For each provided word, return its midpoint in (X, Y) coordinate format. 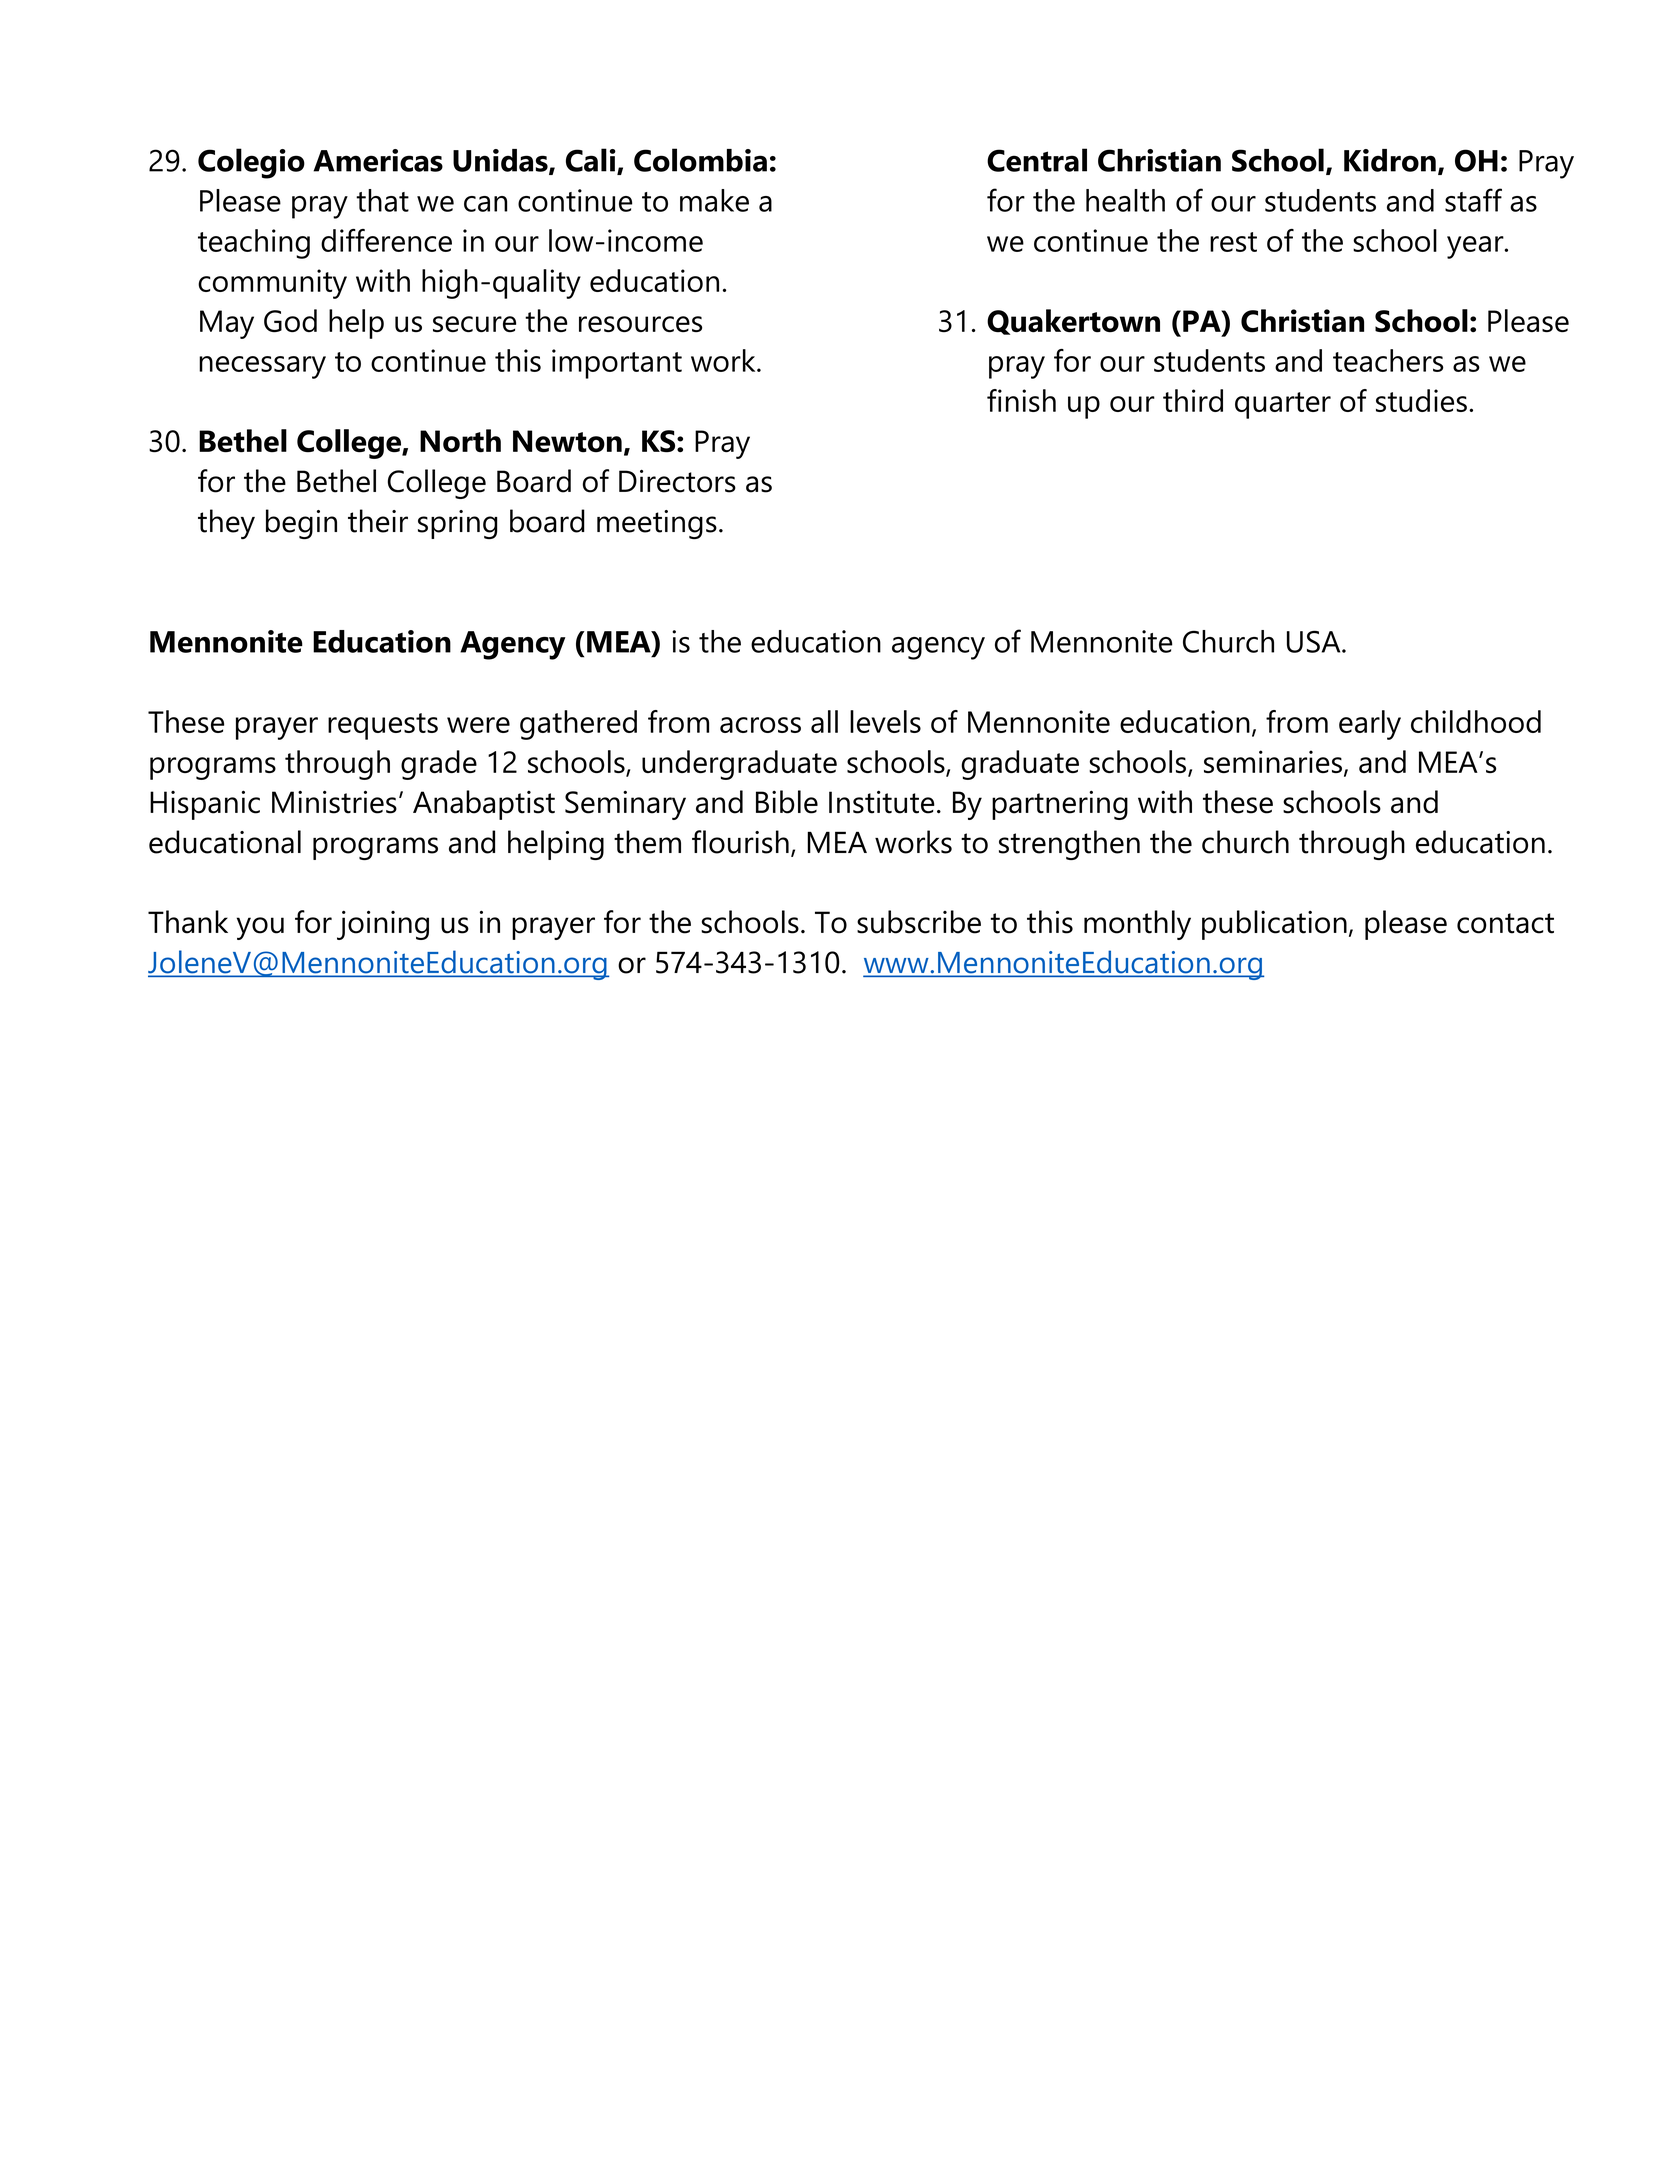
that (382, 200)
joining (383, 925)
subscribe (919, 922)
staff (1473, 200)
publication (1274, 925)
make (714, 200)
